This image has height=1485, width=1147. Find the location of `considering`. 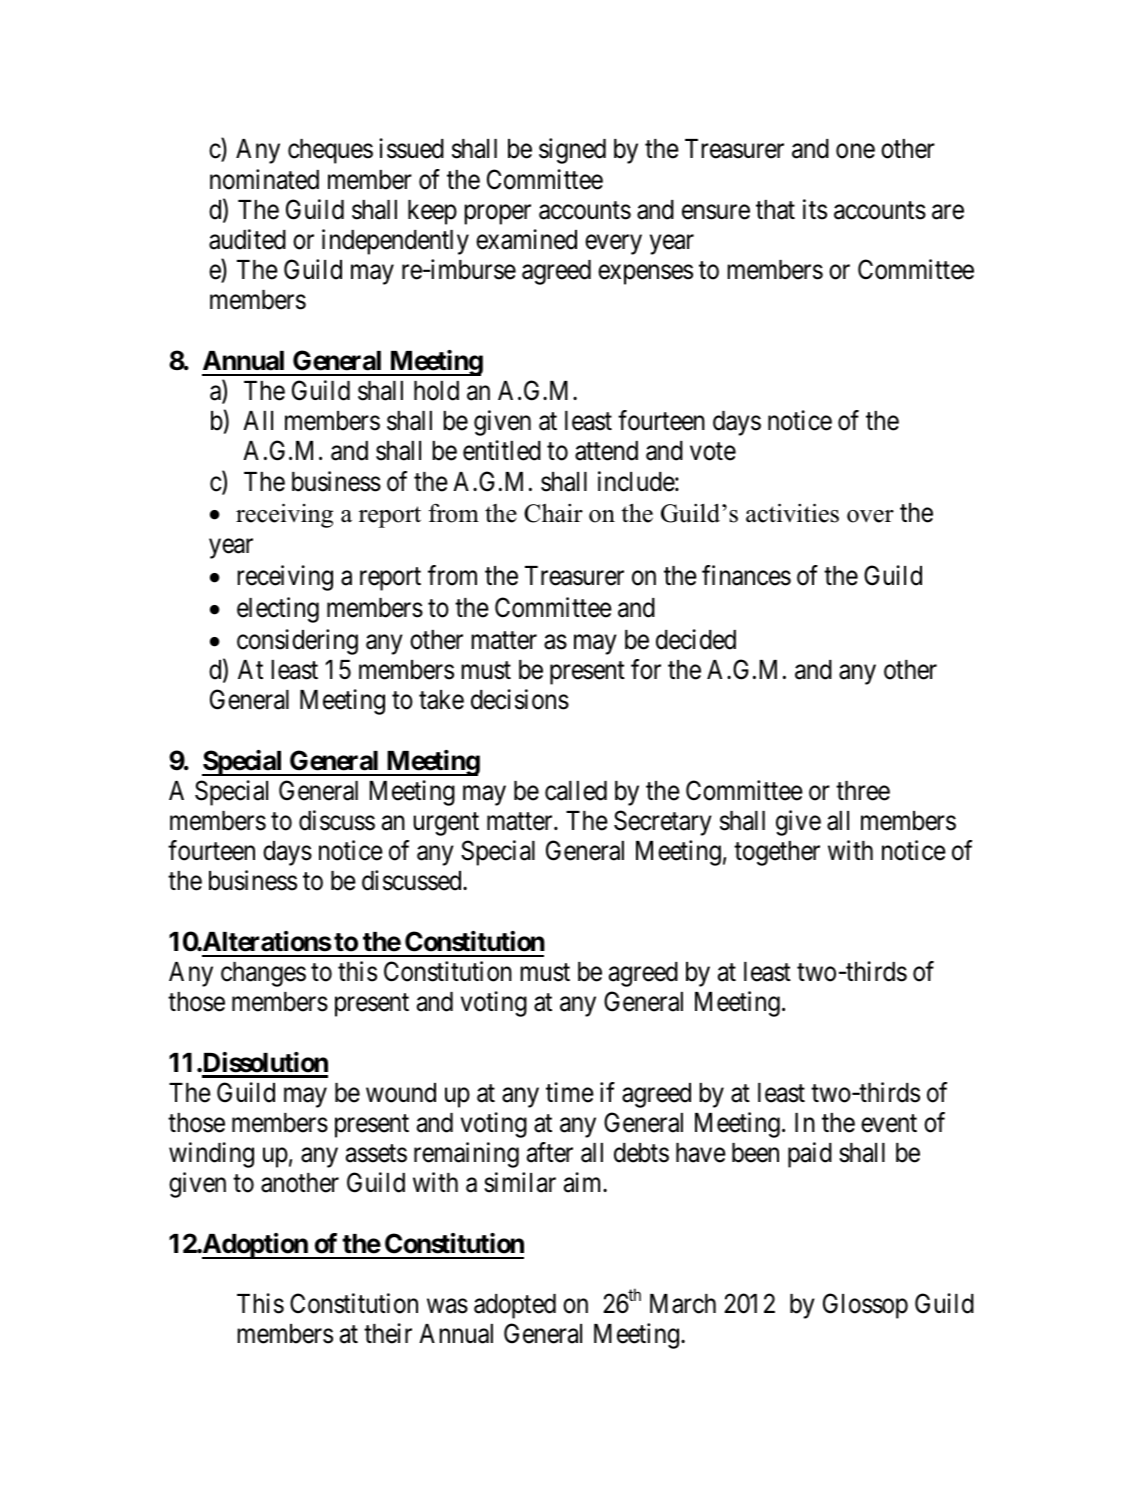

considering is located at coordinates (297, 642).
